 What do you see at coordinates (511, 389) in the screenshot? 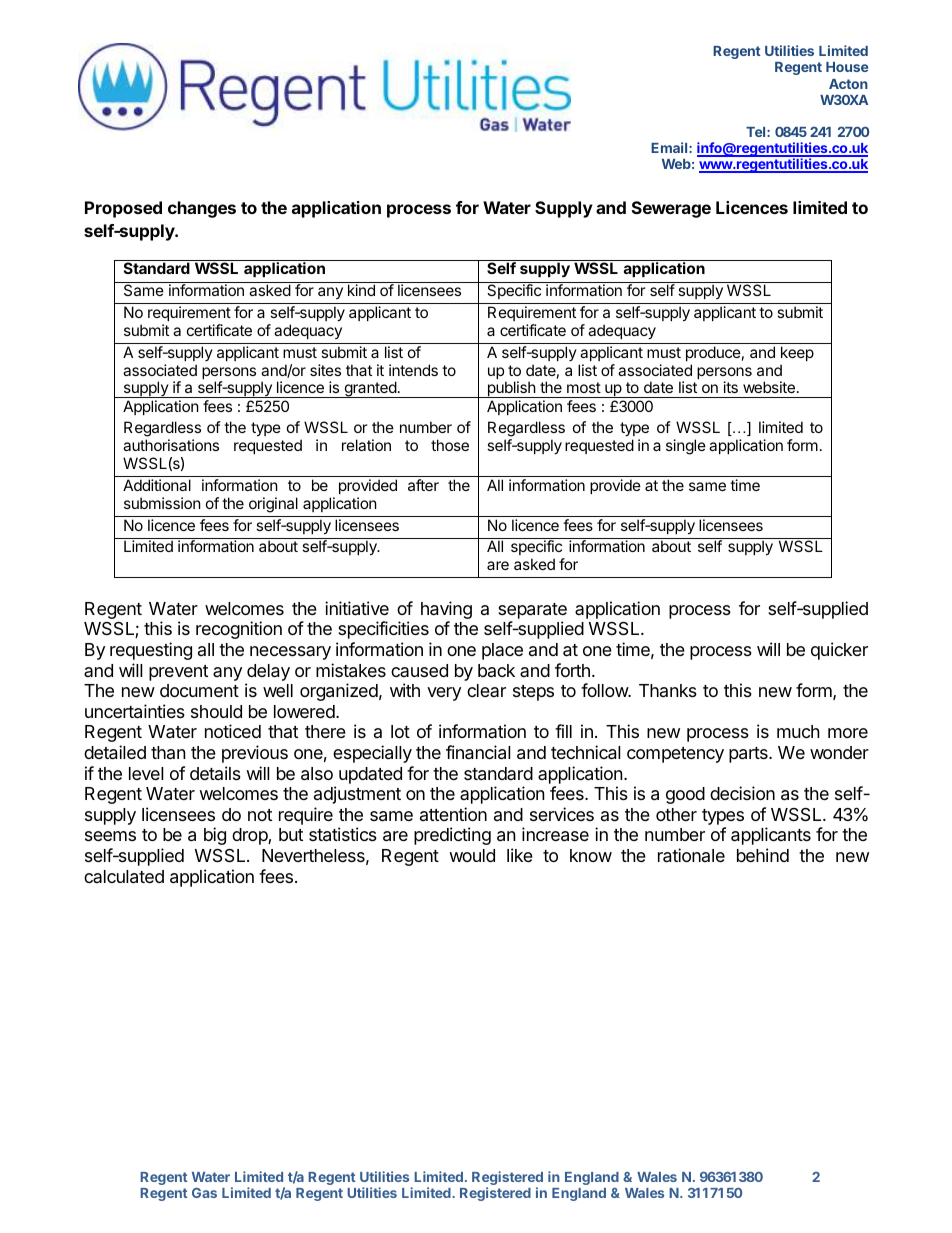
I see `publish` at bounding box center [511, 389].
